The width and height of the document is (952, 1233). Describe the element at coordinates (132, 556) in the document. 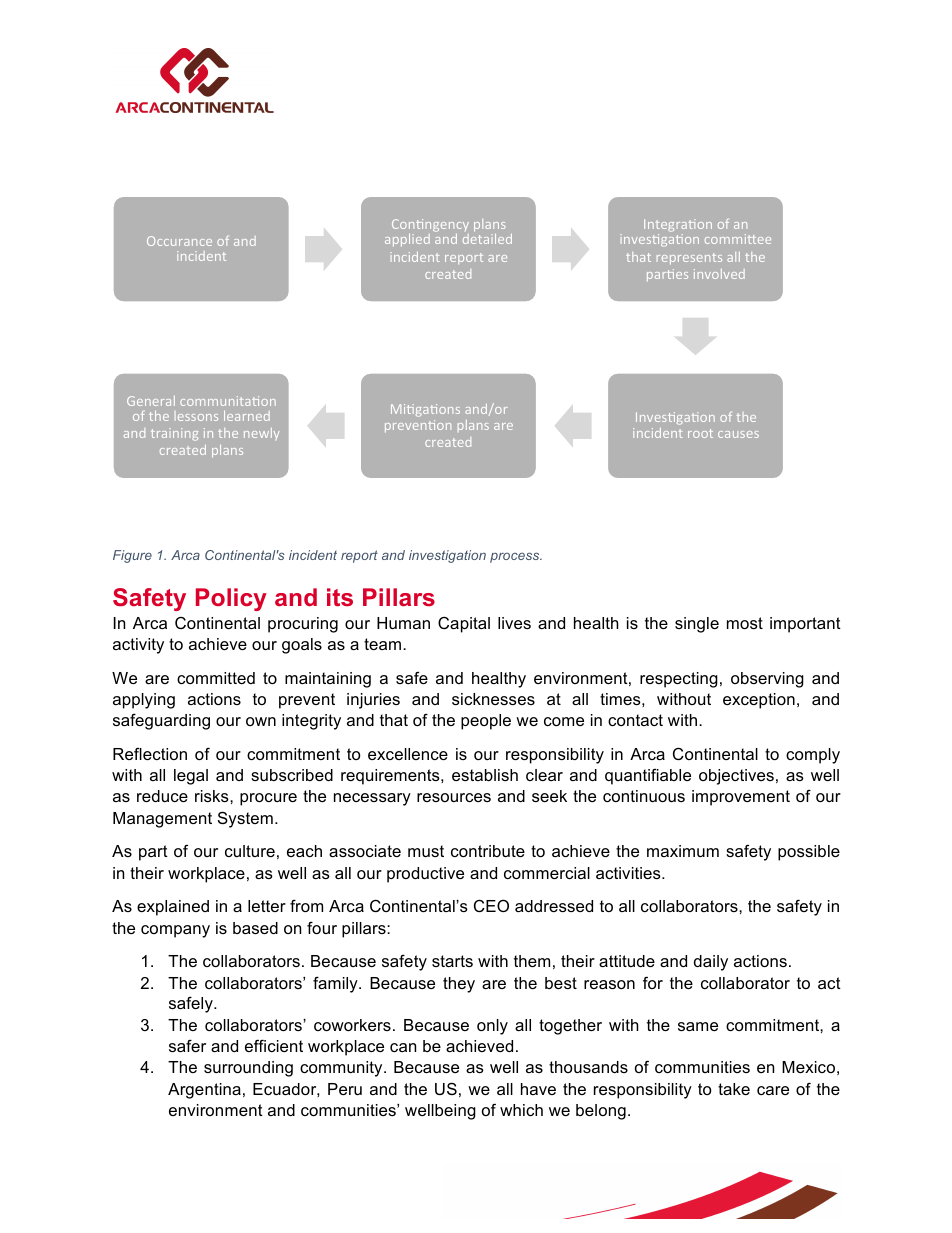

I see `Figure` at that location.
